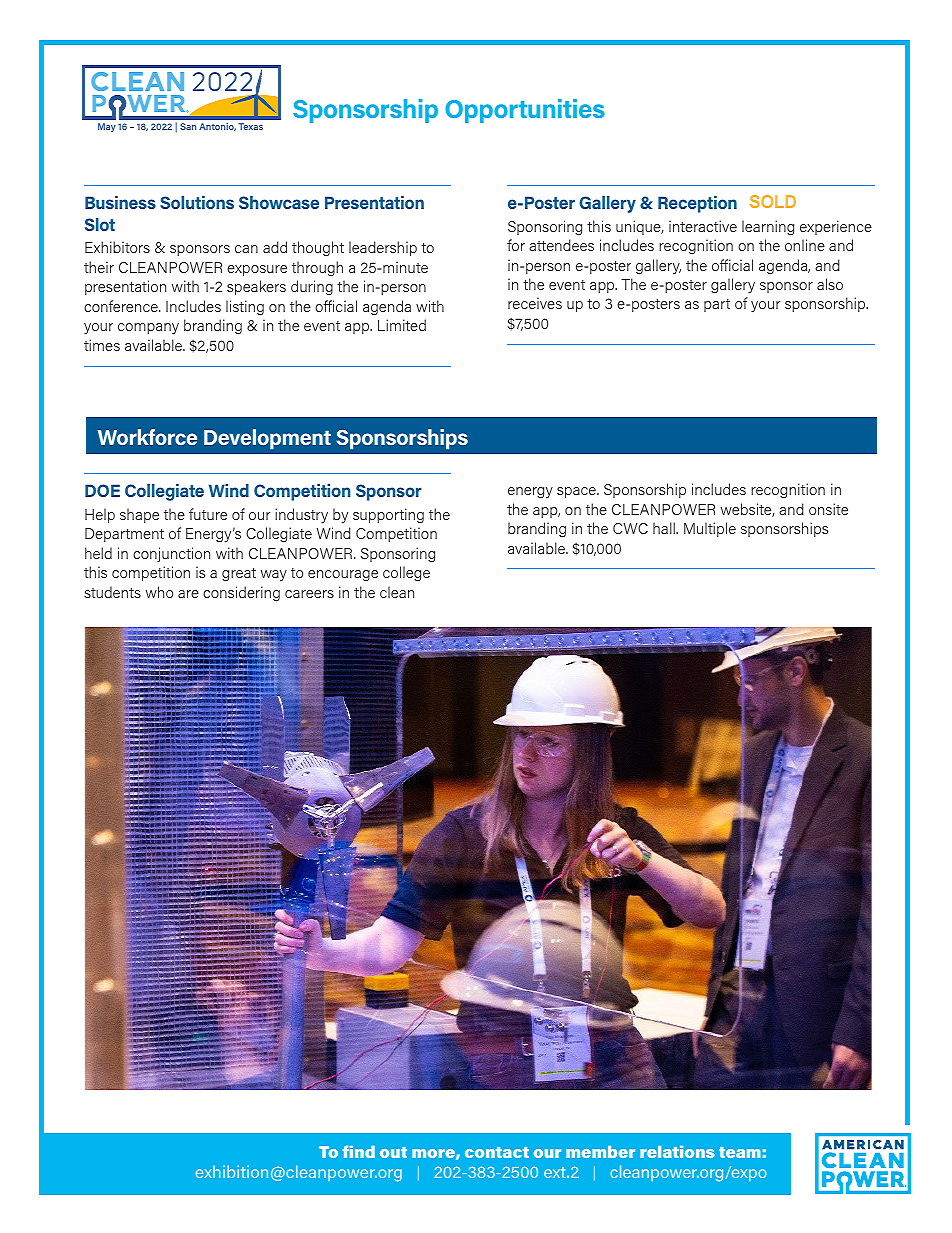 The width and height of the screenshot is (952, 1233). I want to click on find, so click(359, 1151).
